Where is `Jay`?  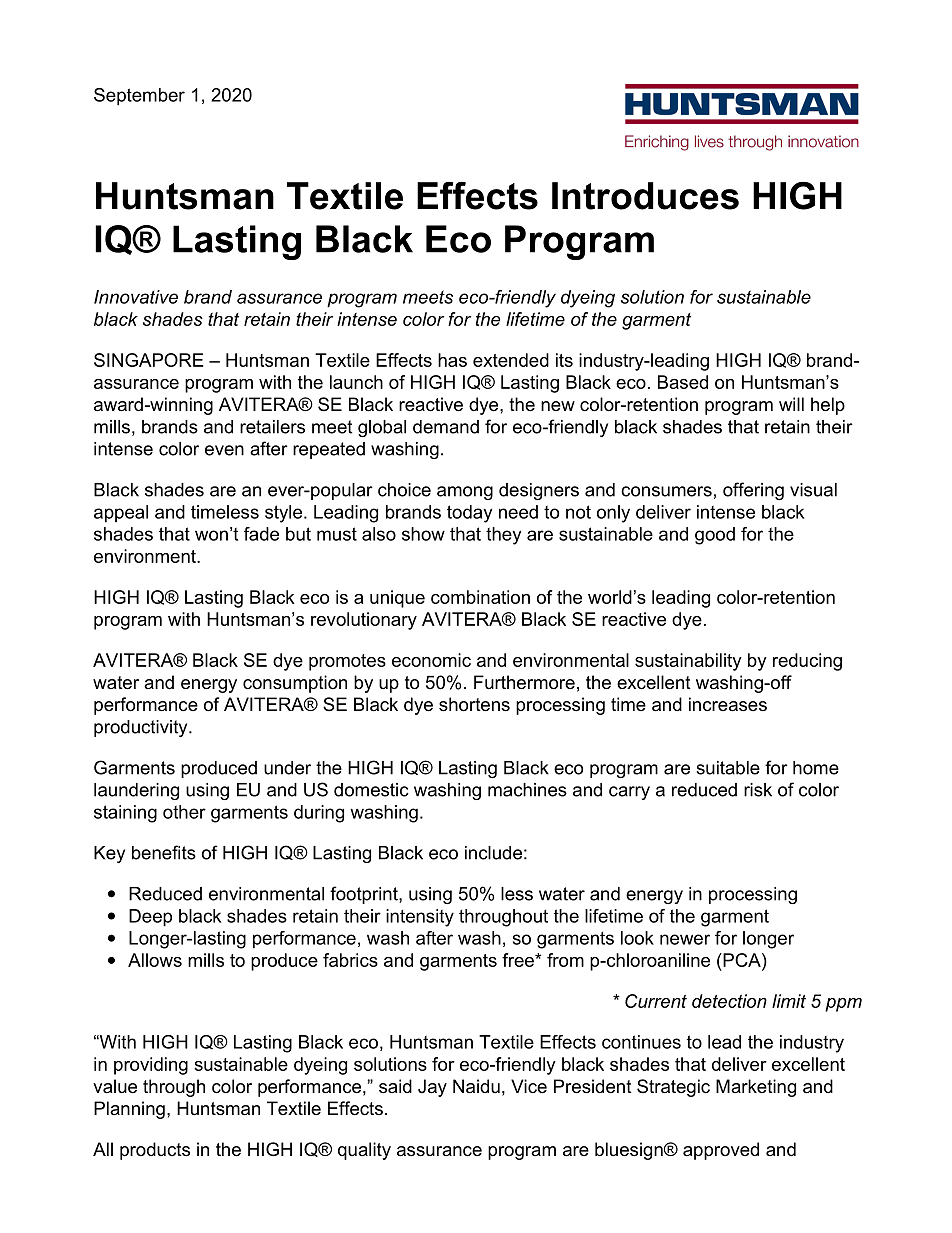
Jay is located at coordinates (432, 1088).
